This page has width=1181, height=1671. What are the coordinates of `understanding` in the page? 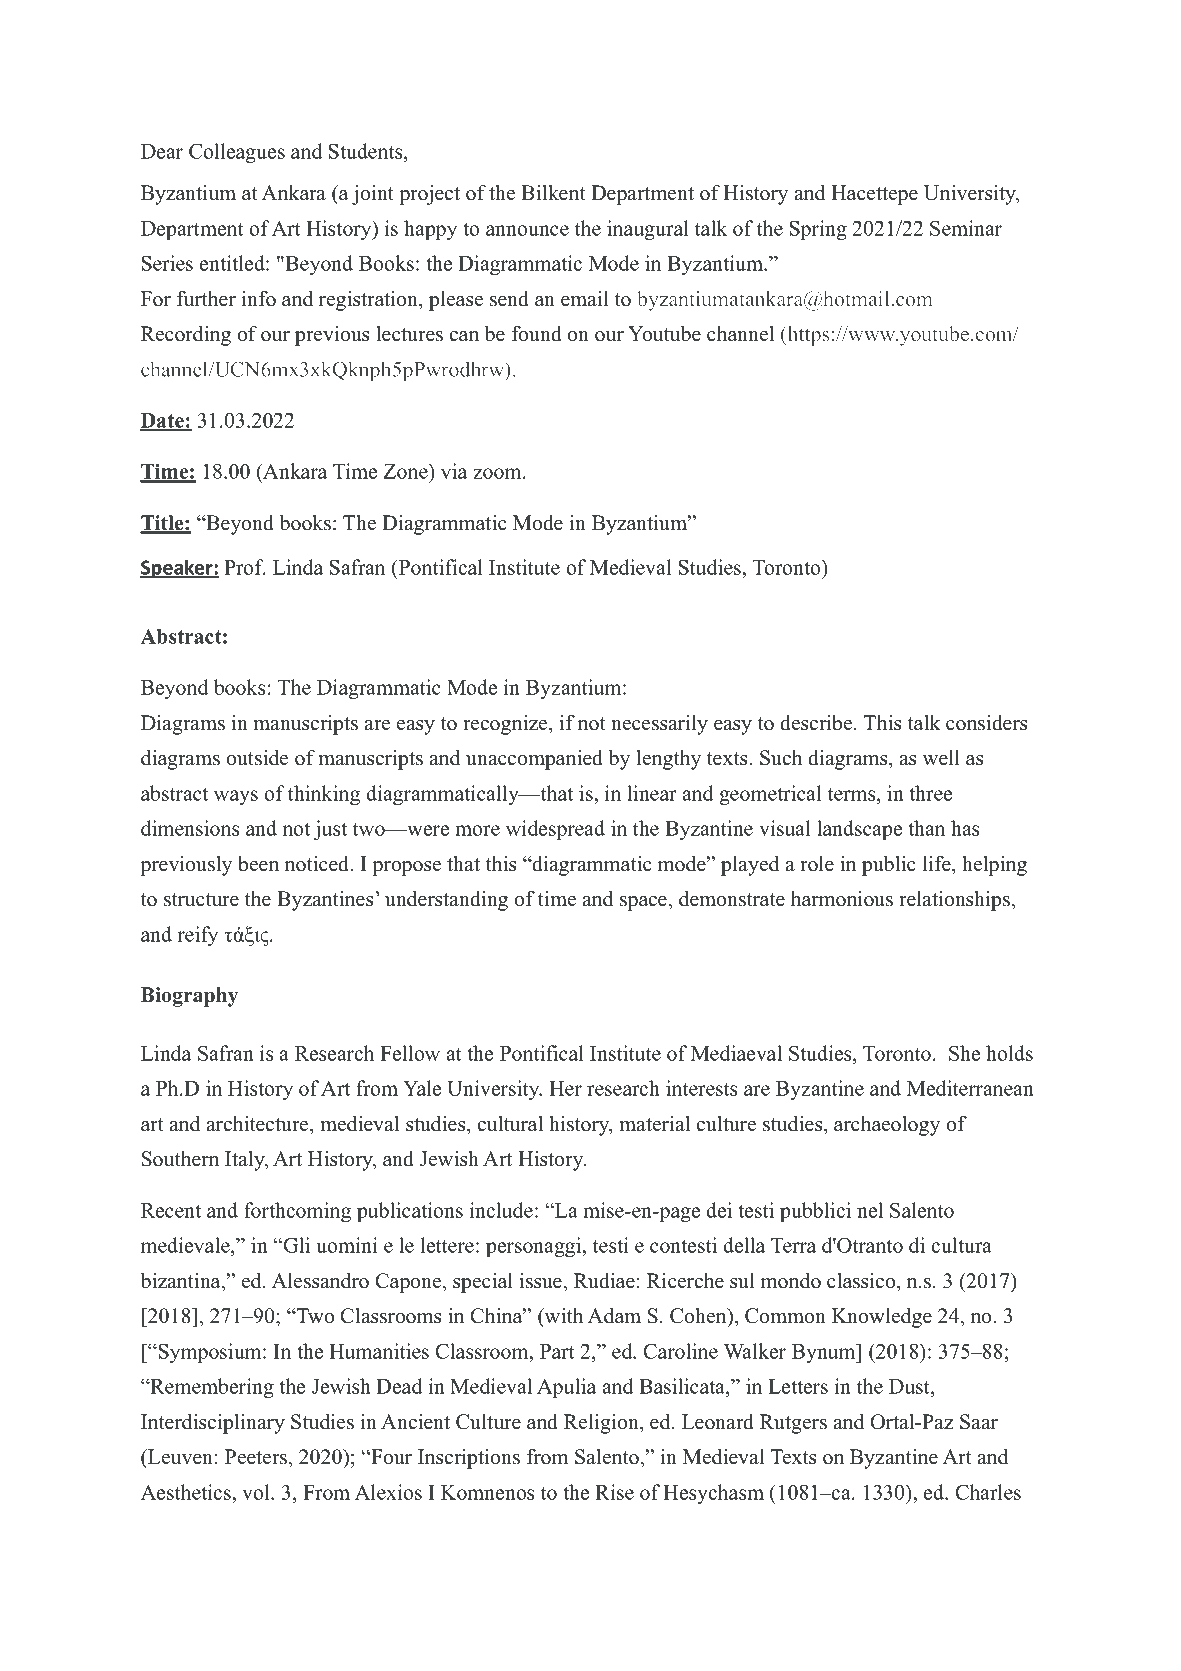 It's located at (446, 901).
